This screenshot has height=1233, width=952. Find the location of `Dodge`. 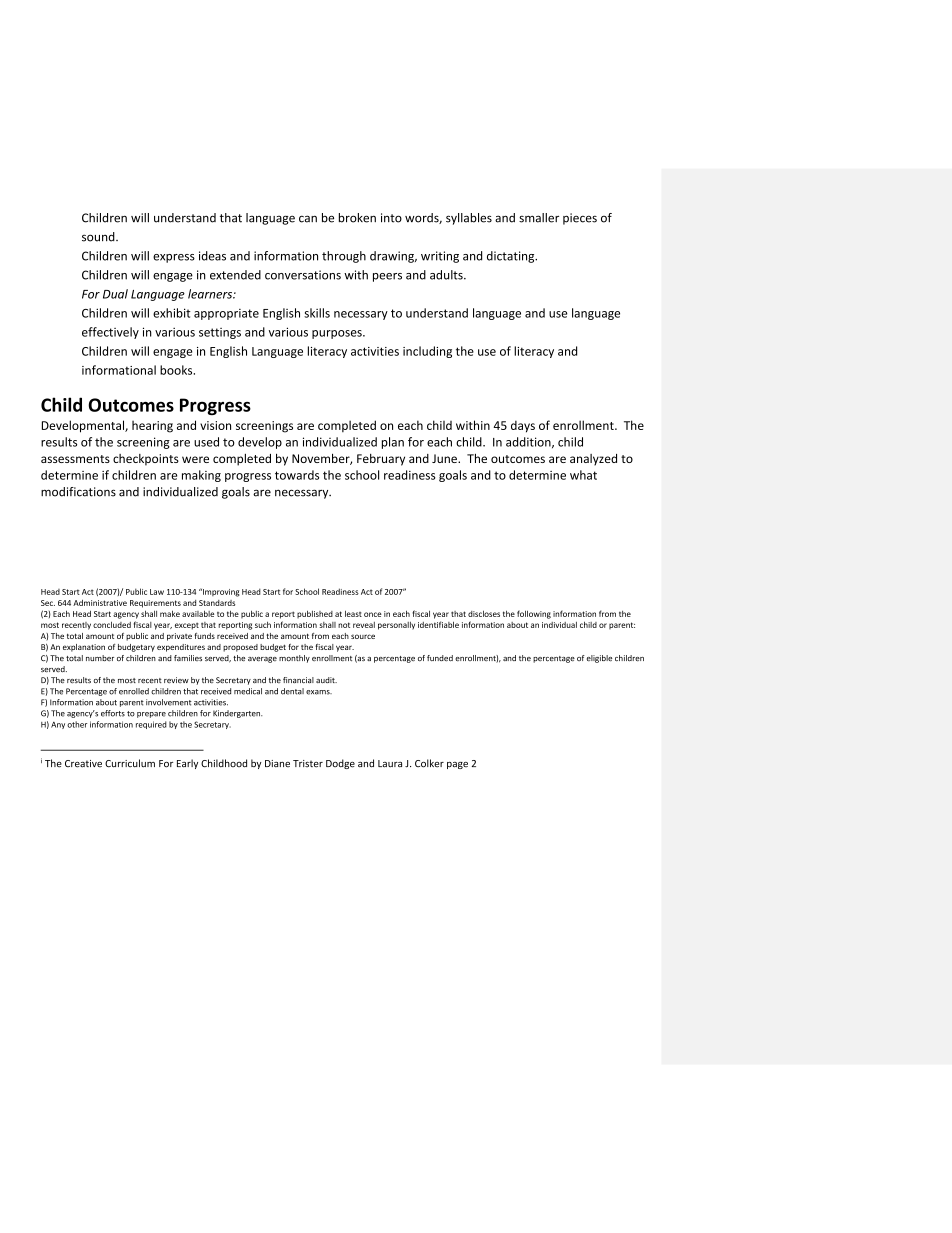

Dodge is located at coordinates (340, 764).
